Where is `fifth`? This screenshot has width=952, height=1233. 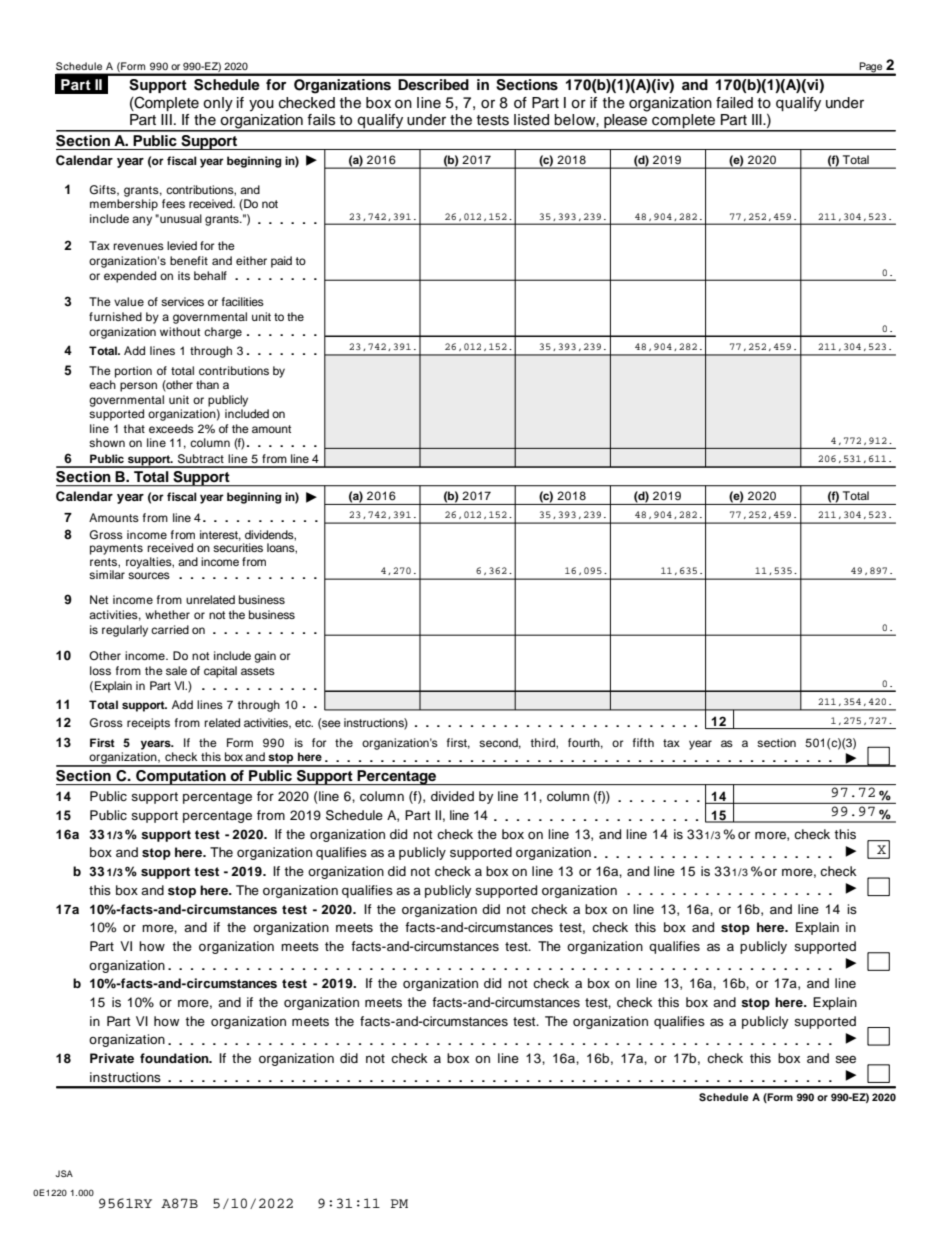 fifth is located at coordinates (643, 742).
